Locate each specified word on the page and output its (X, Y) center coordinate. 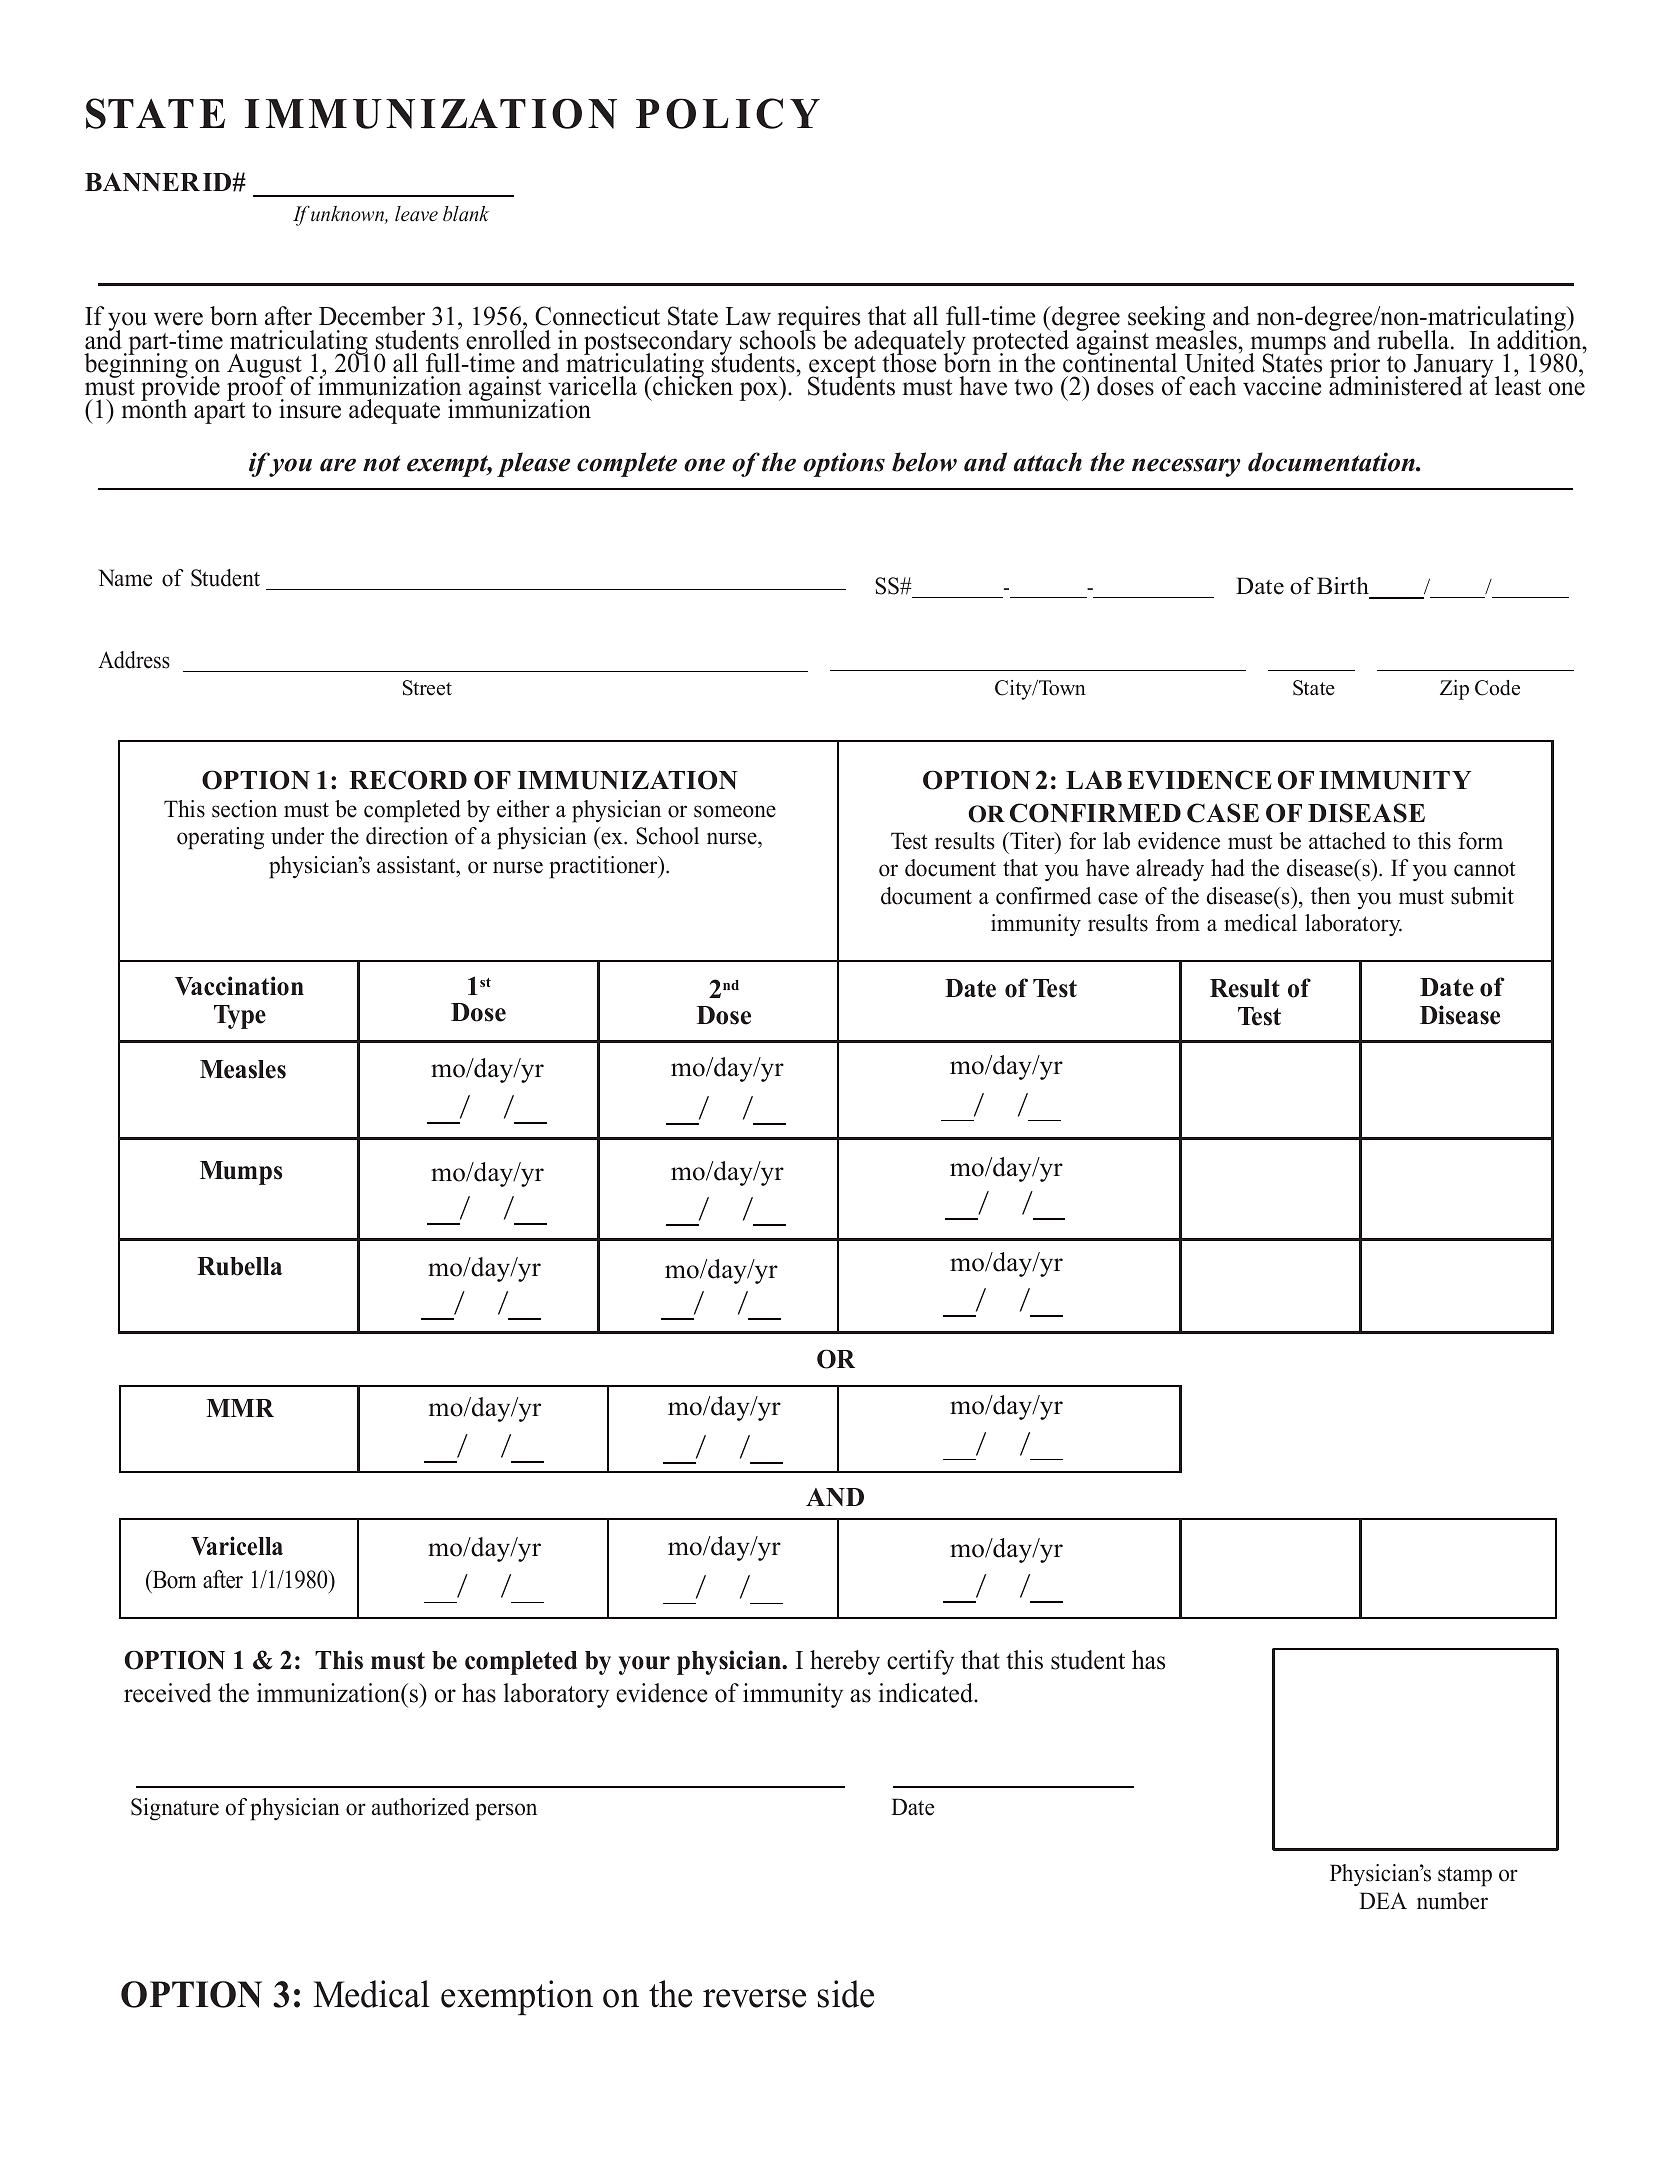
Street (427, 688)
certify (920, 1662)
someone (735, 811)
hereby (845, 1662)
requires (818, 320)
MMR (240, 1408)
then (1330, 896)
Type (240, 1017)
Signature (175, 1809)
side (846, 1994)
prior (1355, 367)
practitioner (604, 867)
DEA (1383, 1900)
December (372, 316)
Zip (1454, 690)
